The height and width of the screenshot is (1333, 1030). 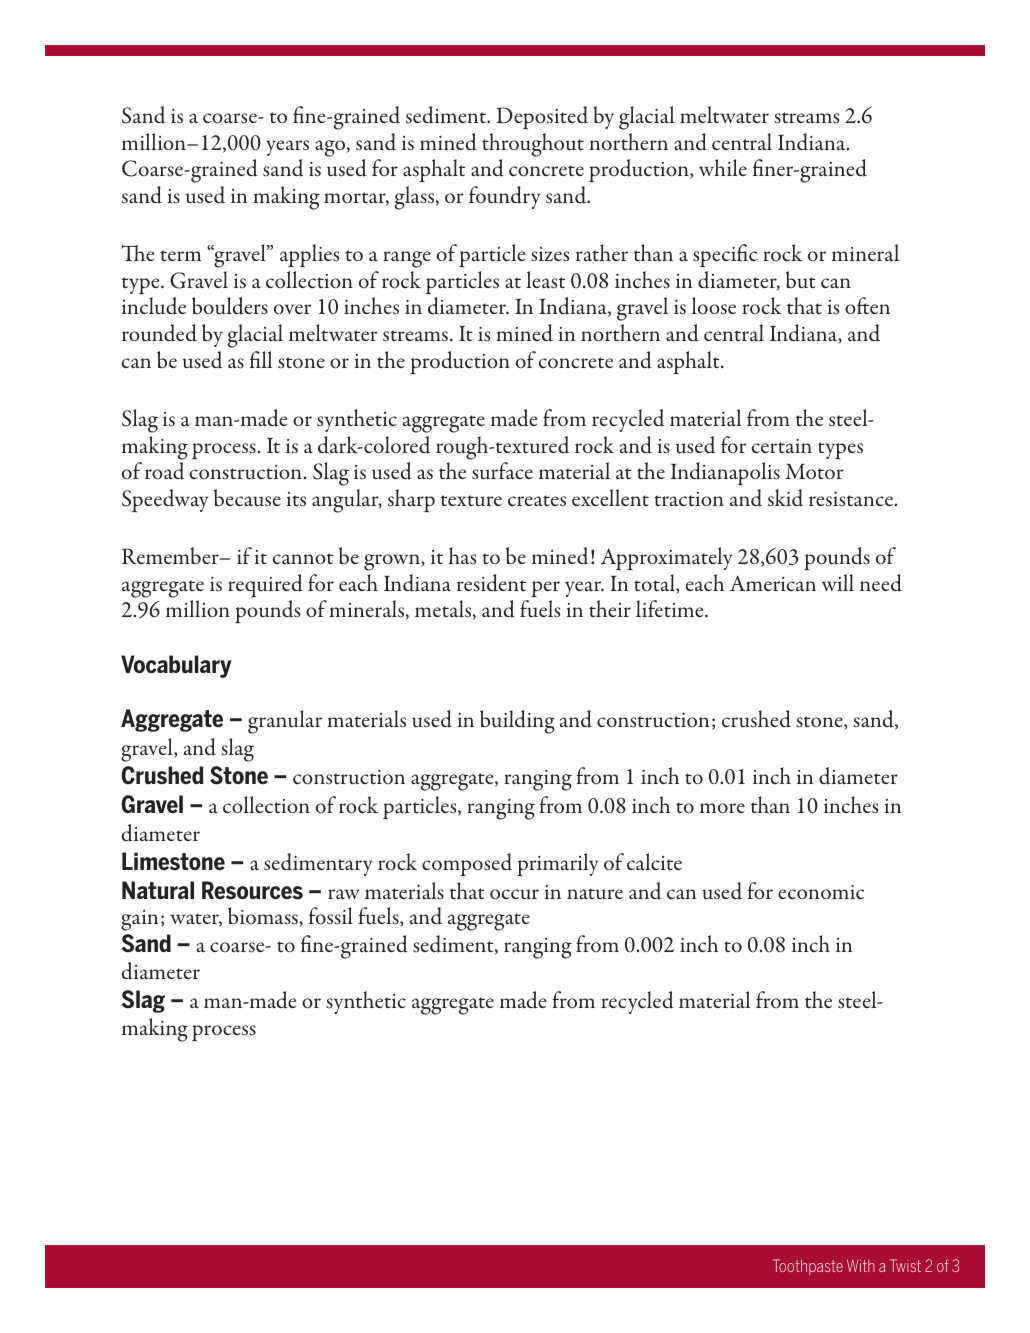 I want to click on Deposited, so click(x=542, y=117).
